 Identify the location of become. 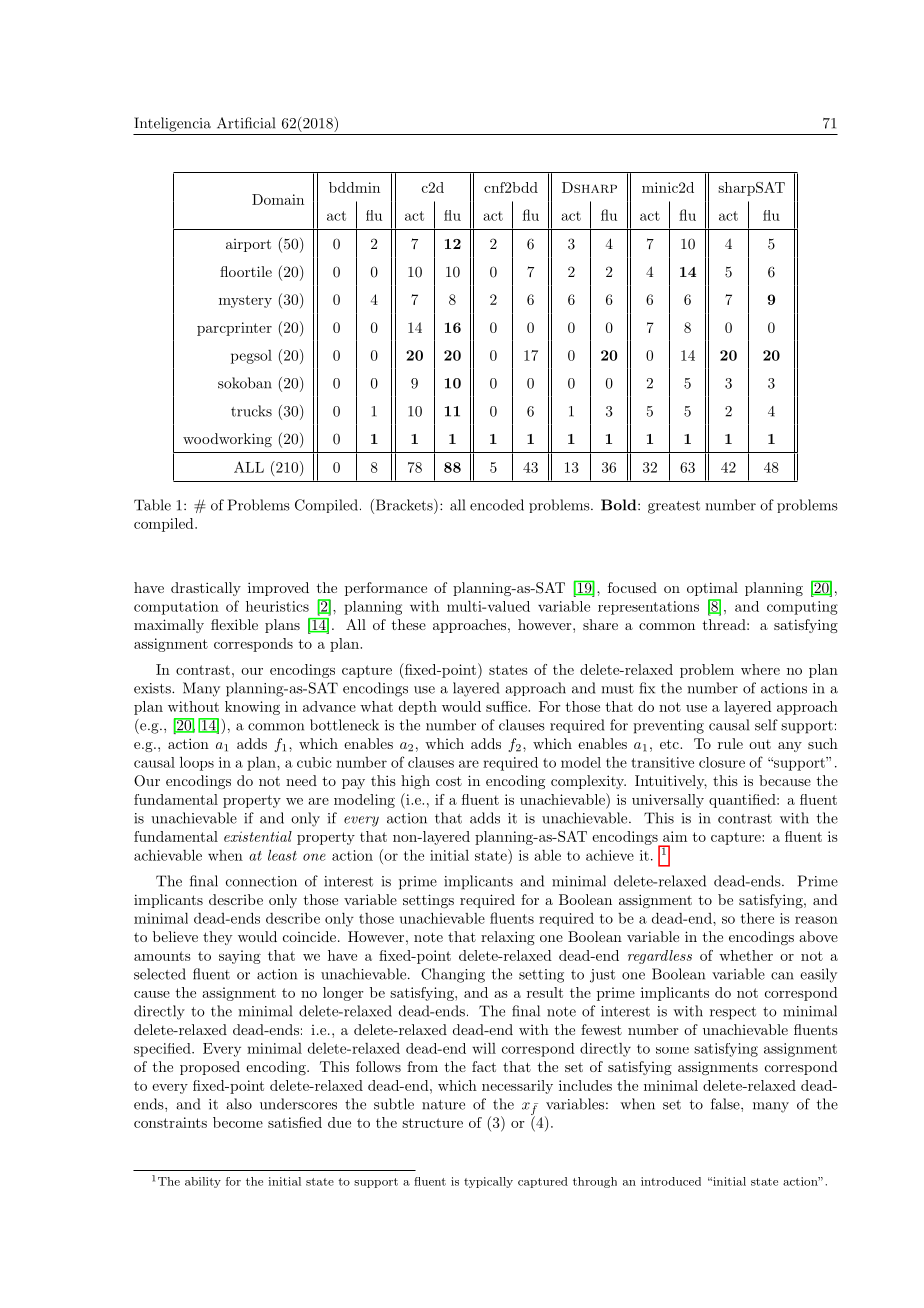
(238, 1122).
